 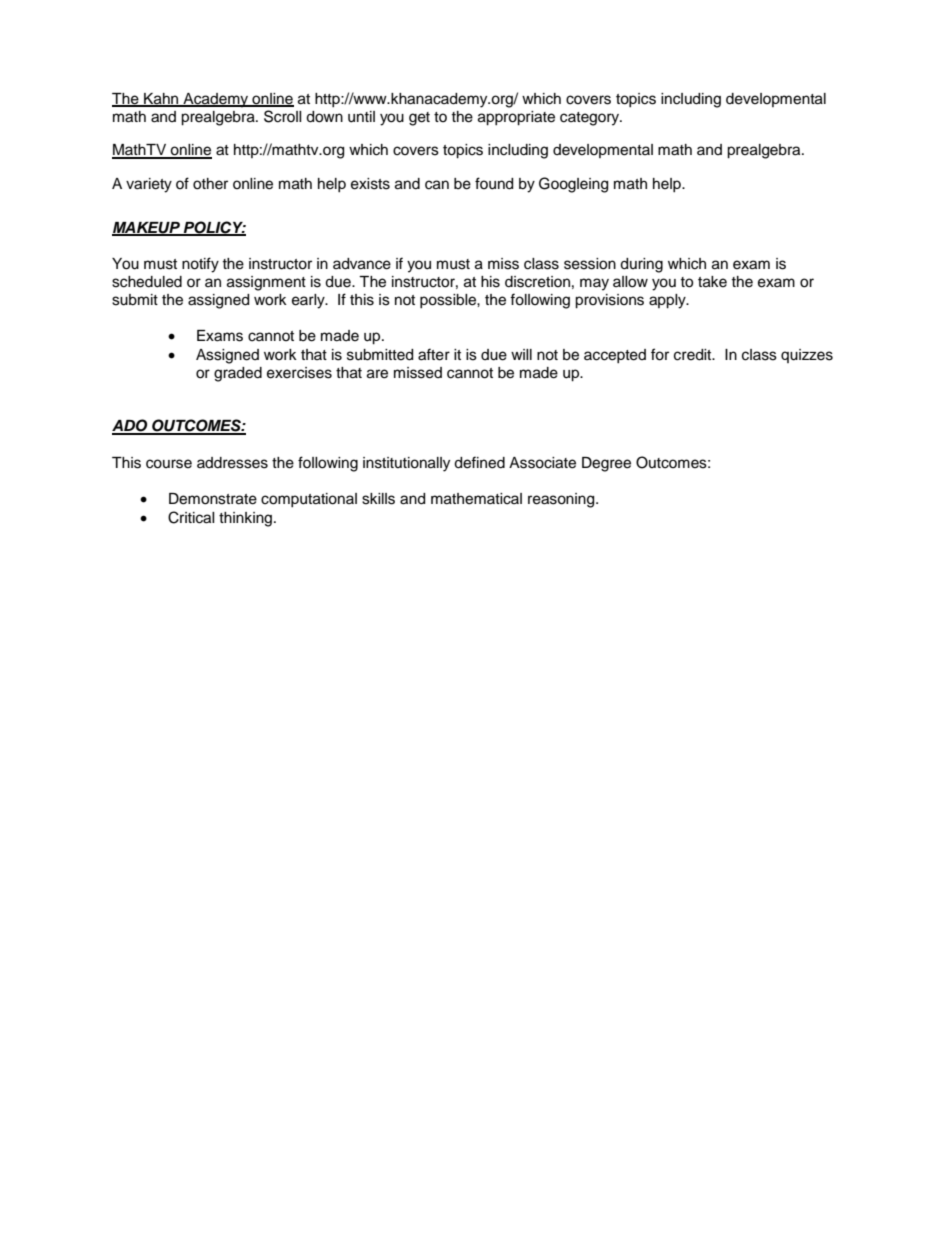 I want to click on possible, so click(x=449, y=301).
